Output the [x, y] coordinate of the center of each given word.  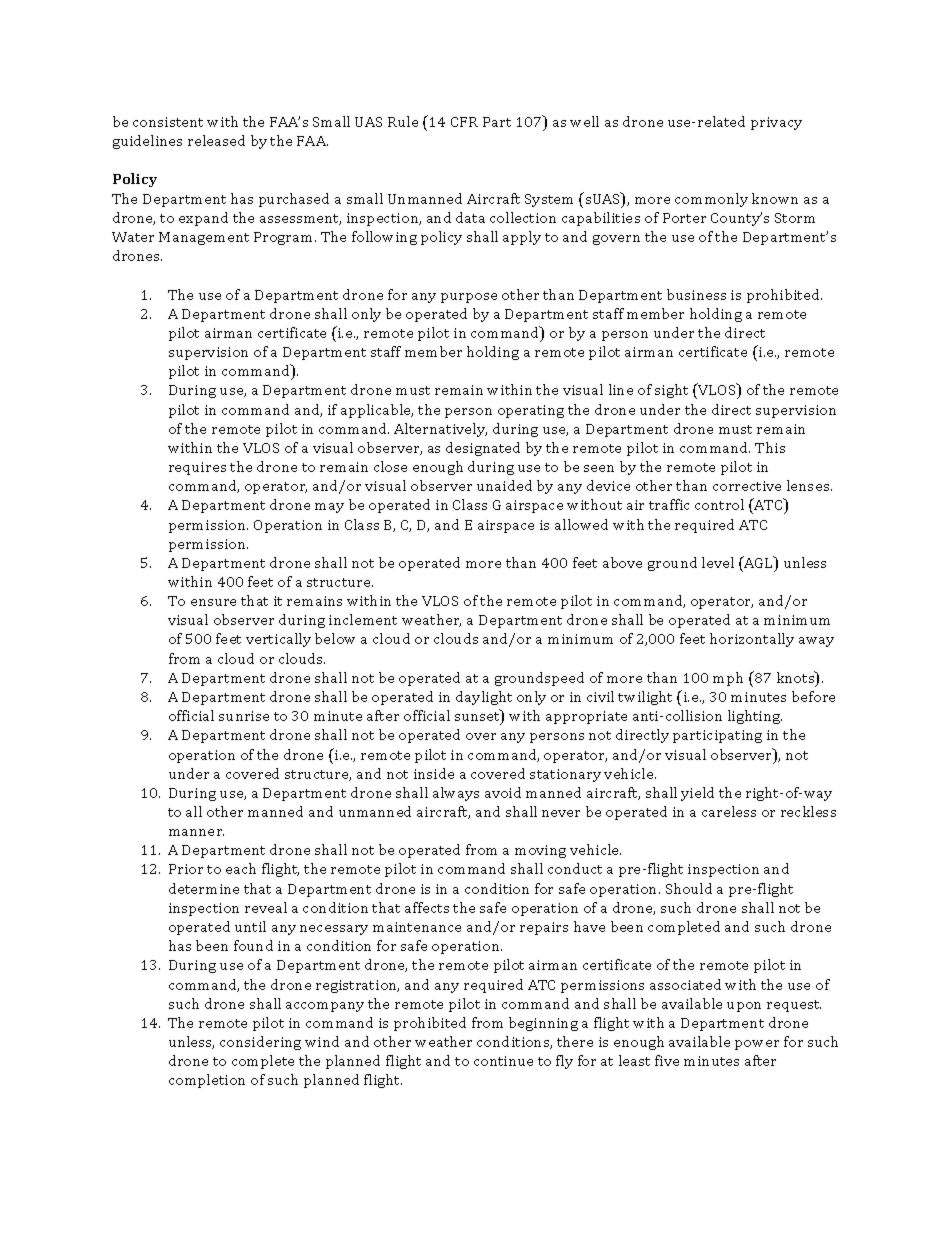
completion [207, 1081]
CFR [464, 122]
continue [503, 1061]
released [216, 140]
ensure [213, 602]
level [718, 562]
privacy [776, 123]
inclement [363, 619]
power [757, 1045]
